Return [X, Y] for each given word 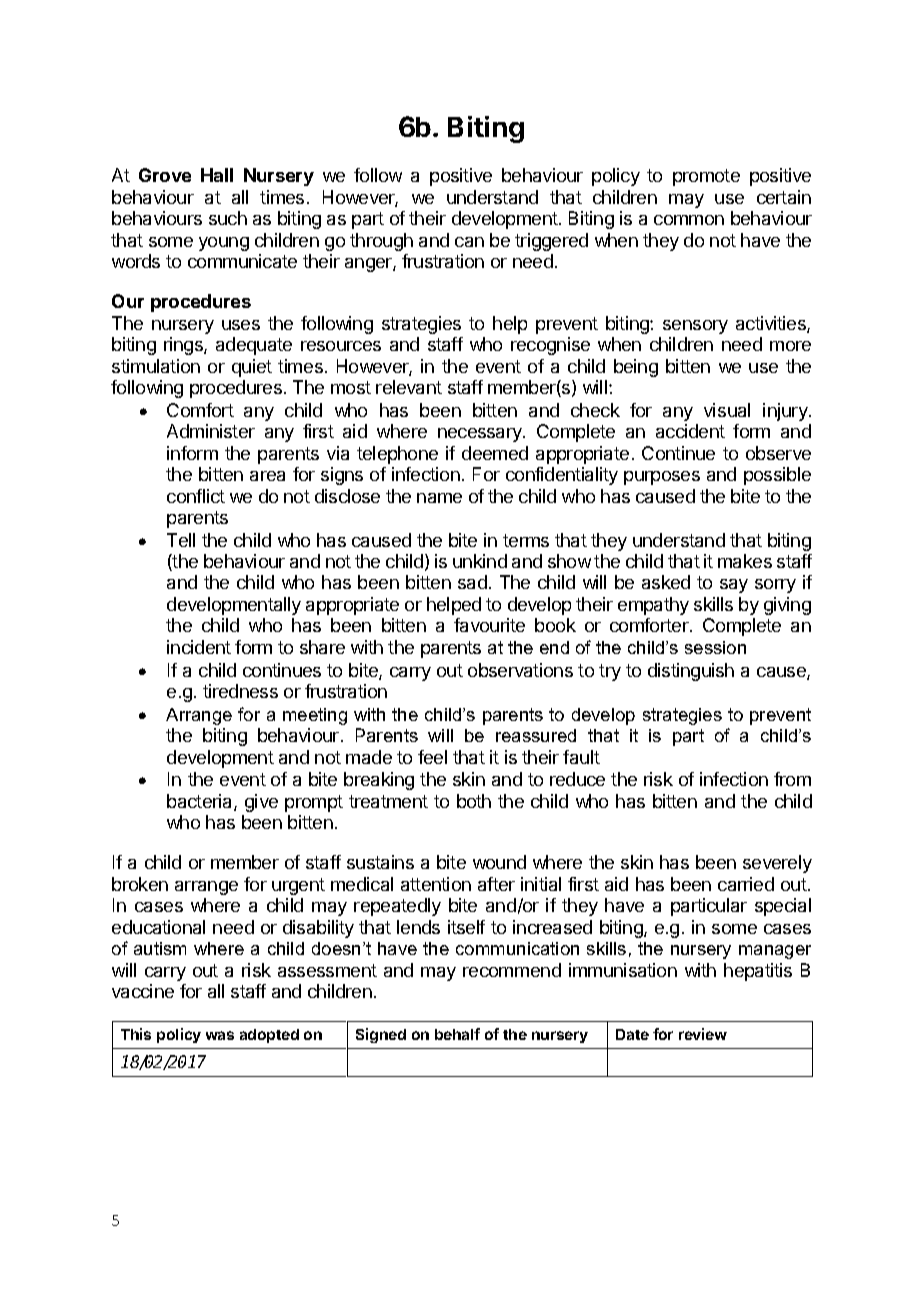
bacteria [201, 802]
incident [199, 647]
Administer [211, 431]
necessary [481, 435]
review [703, 1034]
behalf [457, 1034]
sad [472, 582]
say [734, 586]
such [228, 218]
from [792, 779]
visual [727, 410]
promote [706, 177]
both [474, 801]
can [469, 242]
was [220, 1035]
